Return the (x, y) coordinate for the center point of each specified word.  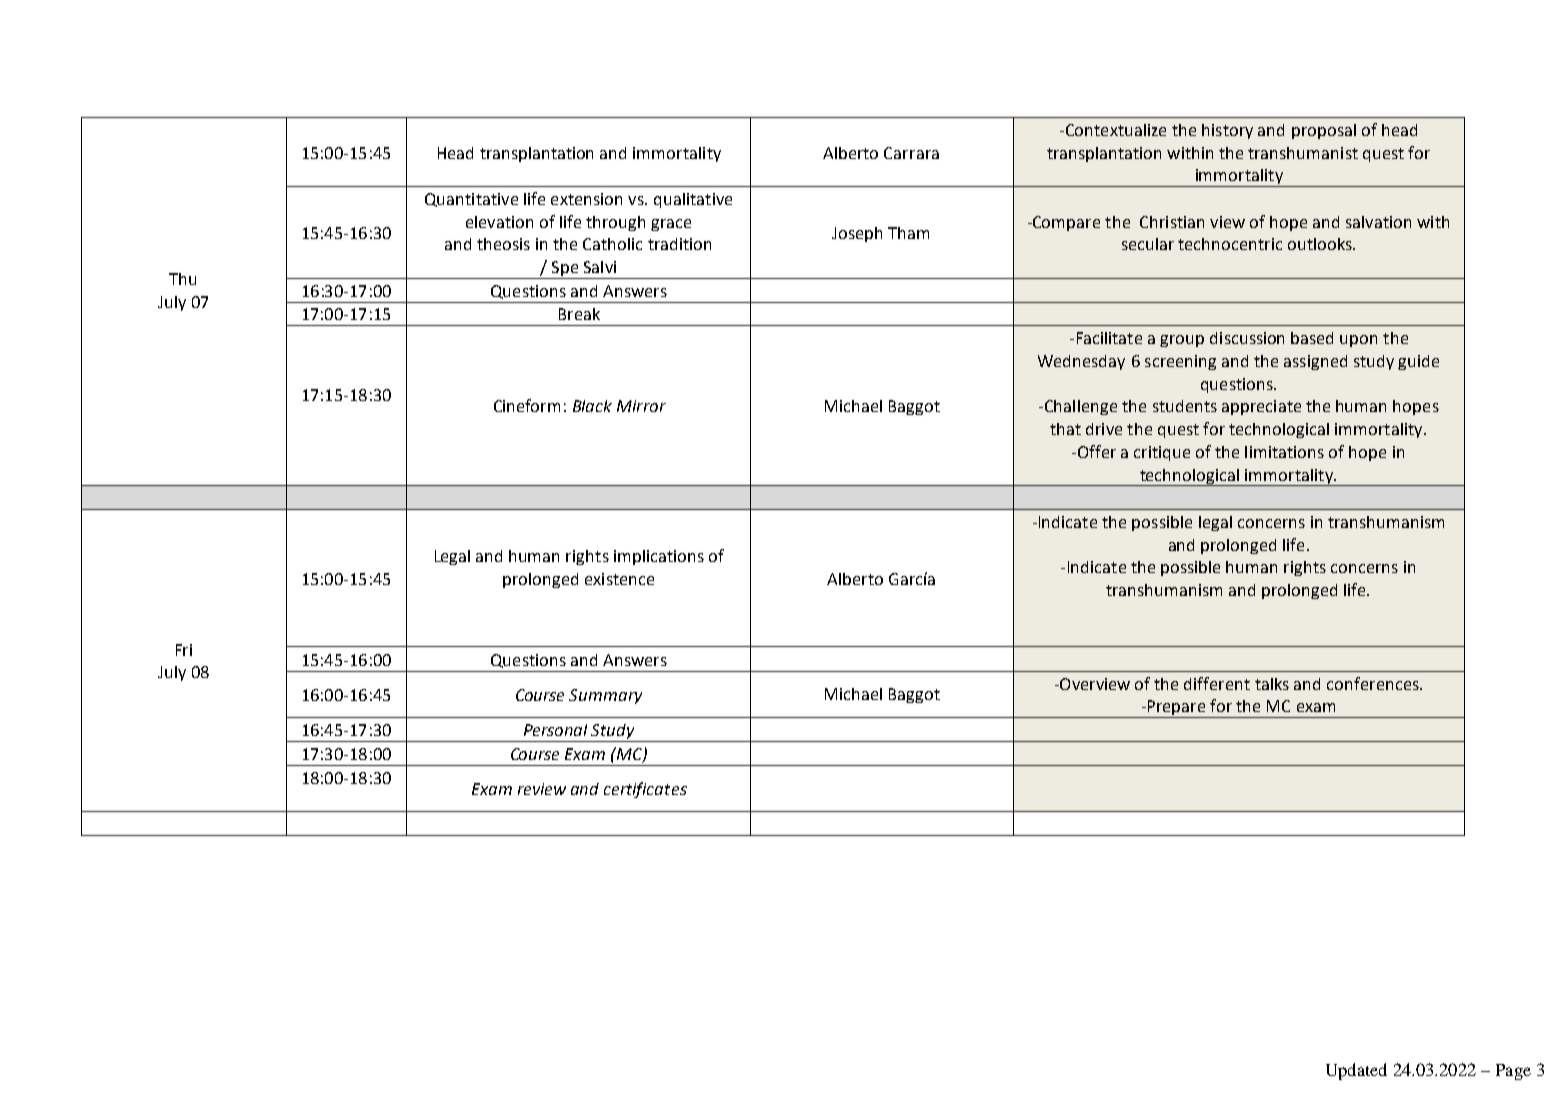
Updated (1356, 1071)
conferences (1374, 683)
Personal (555, 730)
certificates (645, 790)
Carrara (911, 153)
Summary (605, 696)
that (1065, 429)
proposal (1324, 131)
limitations (1284, 452)
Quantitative (471, 200)
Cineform (527, 405)
